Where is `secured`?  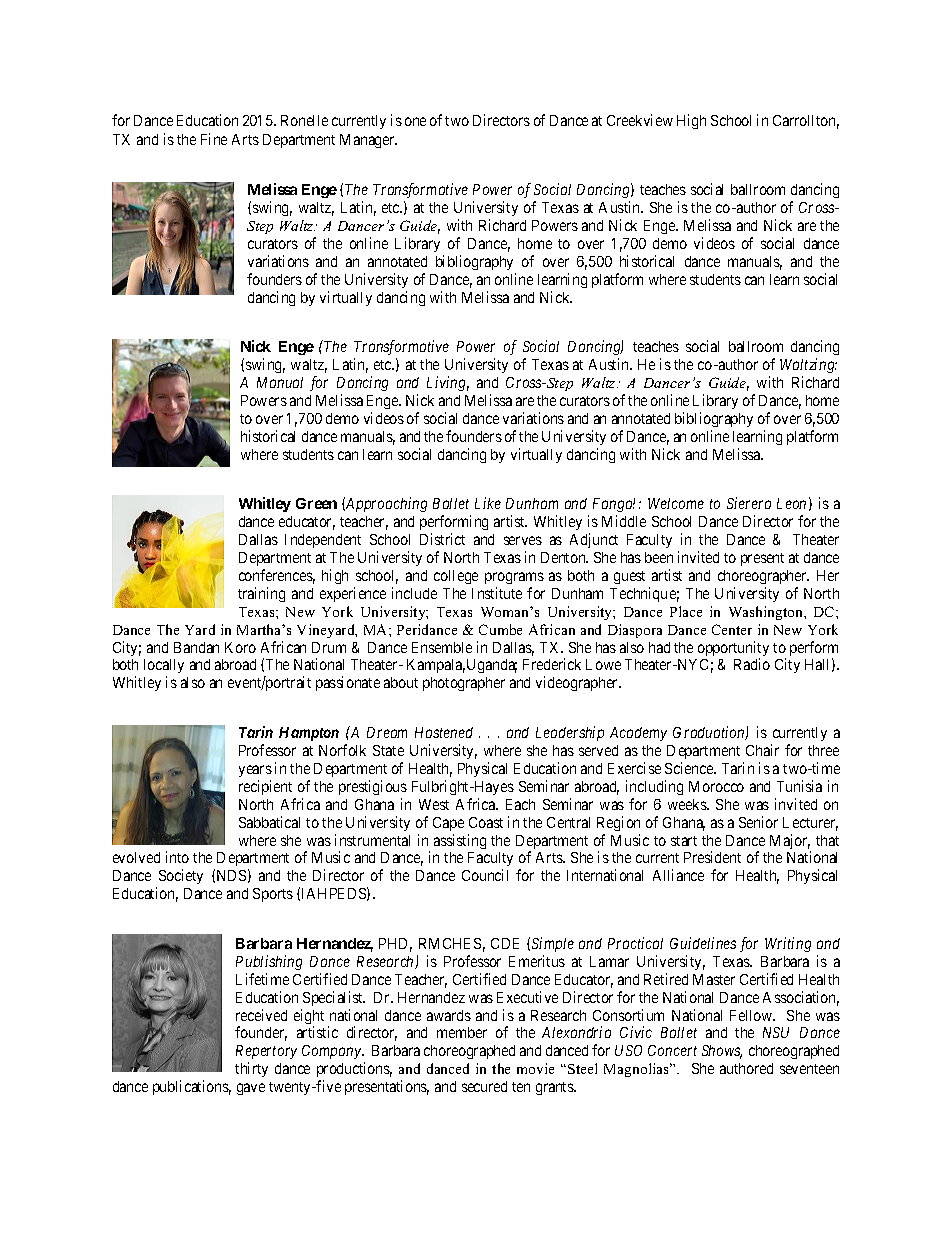
secured is located at coordinates (484, 1086).
